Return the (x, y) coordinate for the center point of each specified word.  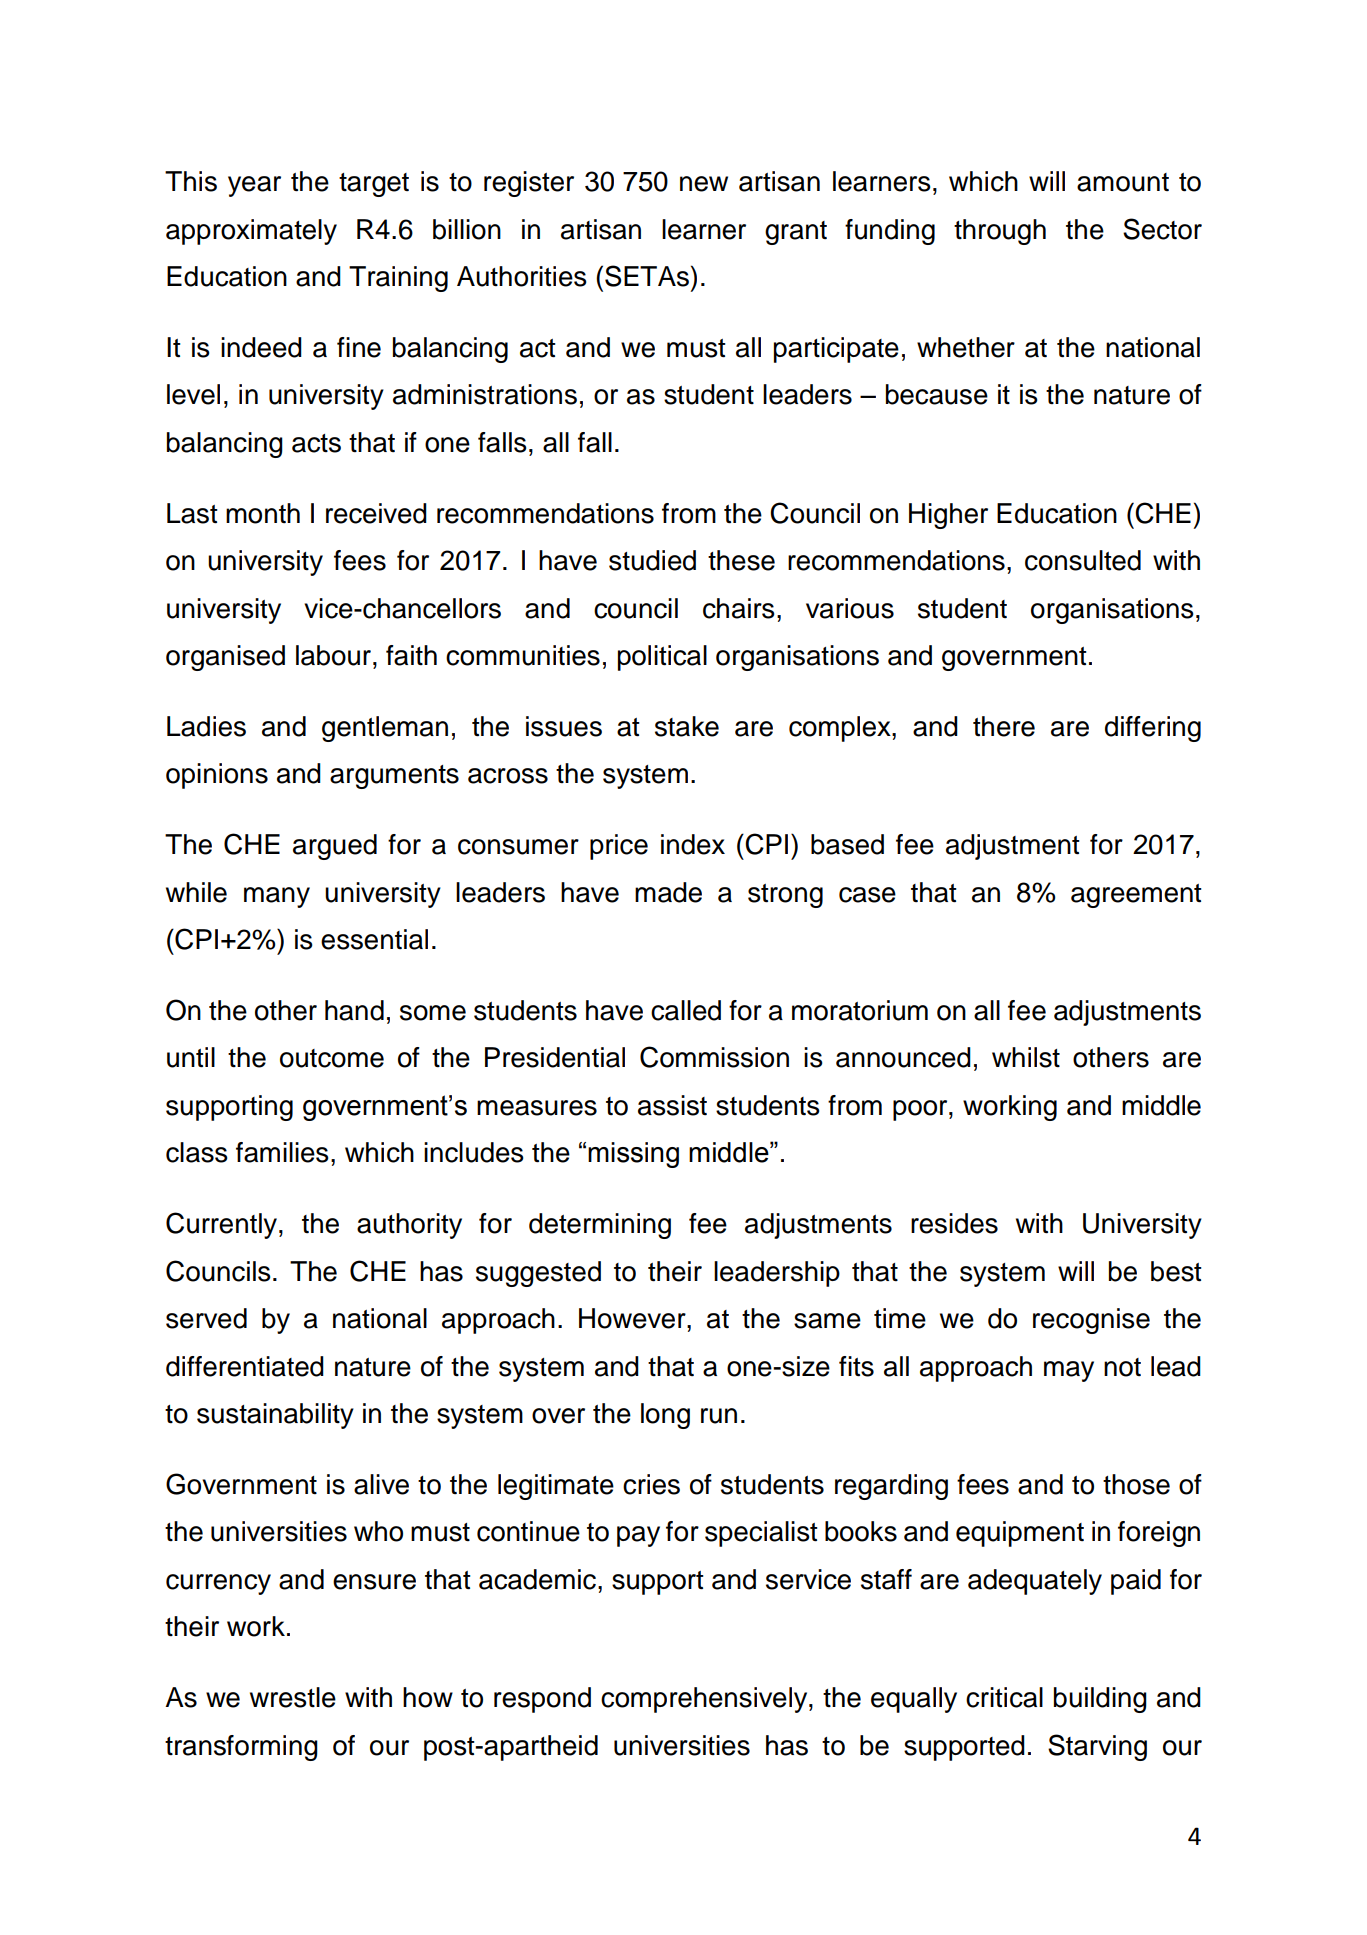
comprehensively (705, 1700)
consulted (1083, 560)
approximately (251, 232)
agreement (1136, 896)
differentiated (245, 1366)
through (1000, 232)
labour (335, 655)
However (633, 1318)
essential (374, 939)
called (686, 1010)
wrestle (293, 1697)
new (704, 184)
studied (652, 560)
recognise (1091, 1321)
